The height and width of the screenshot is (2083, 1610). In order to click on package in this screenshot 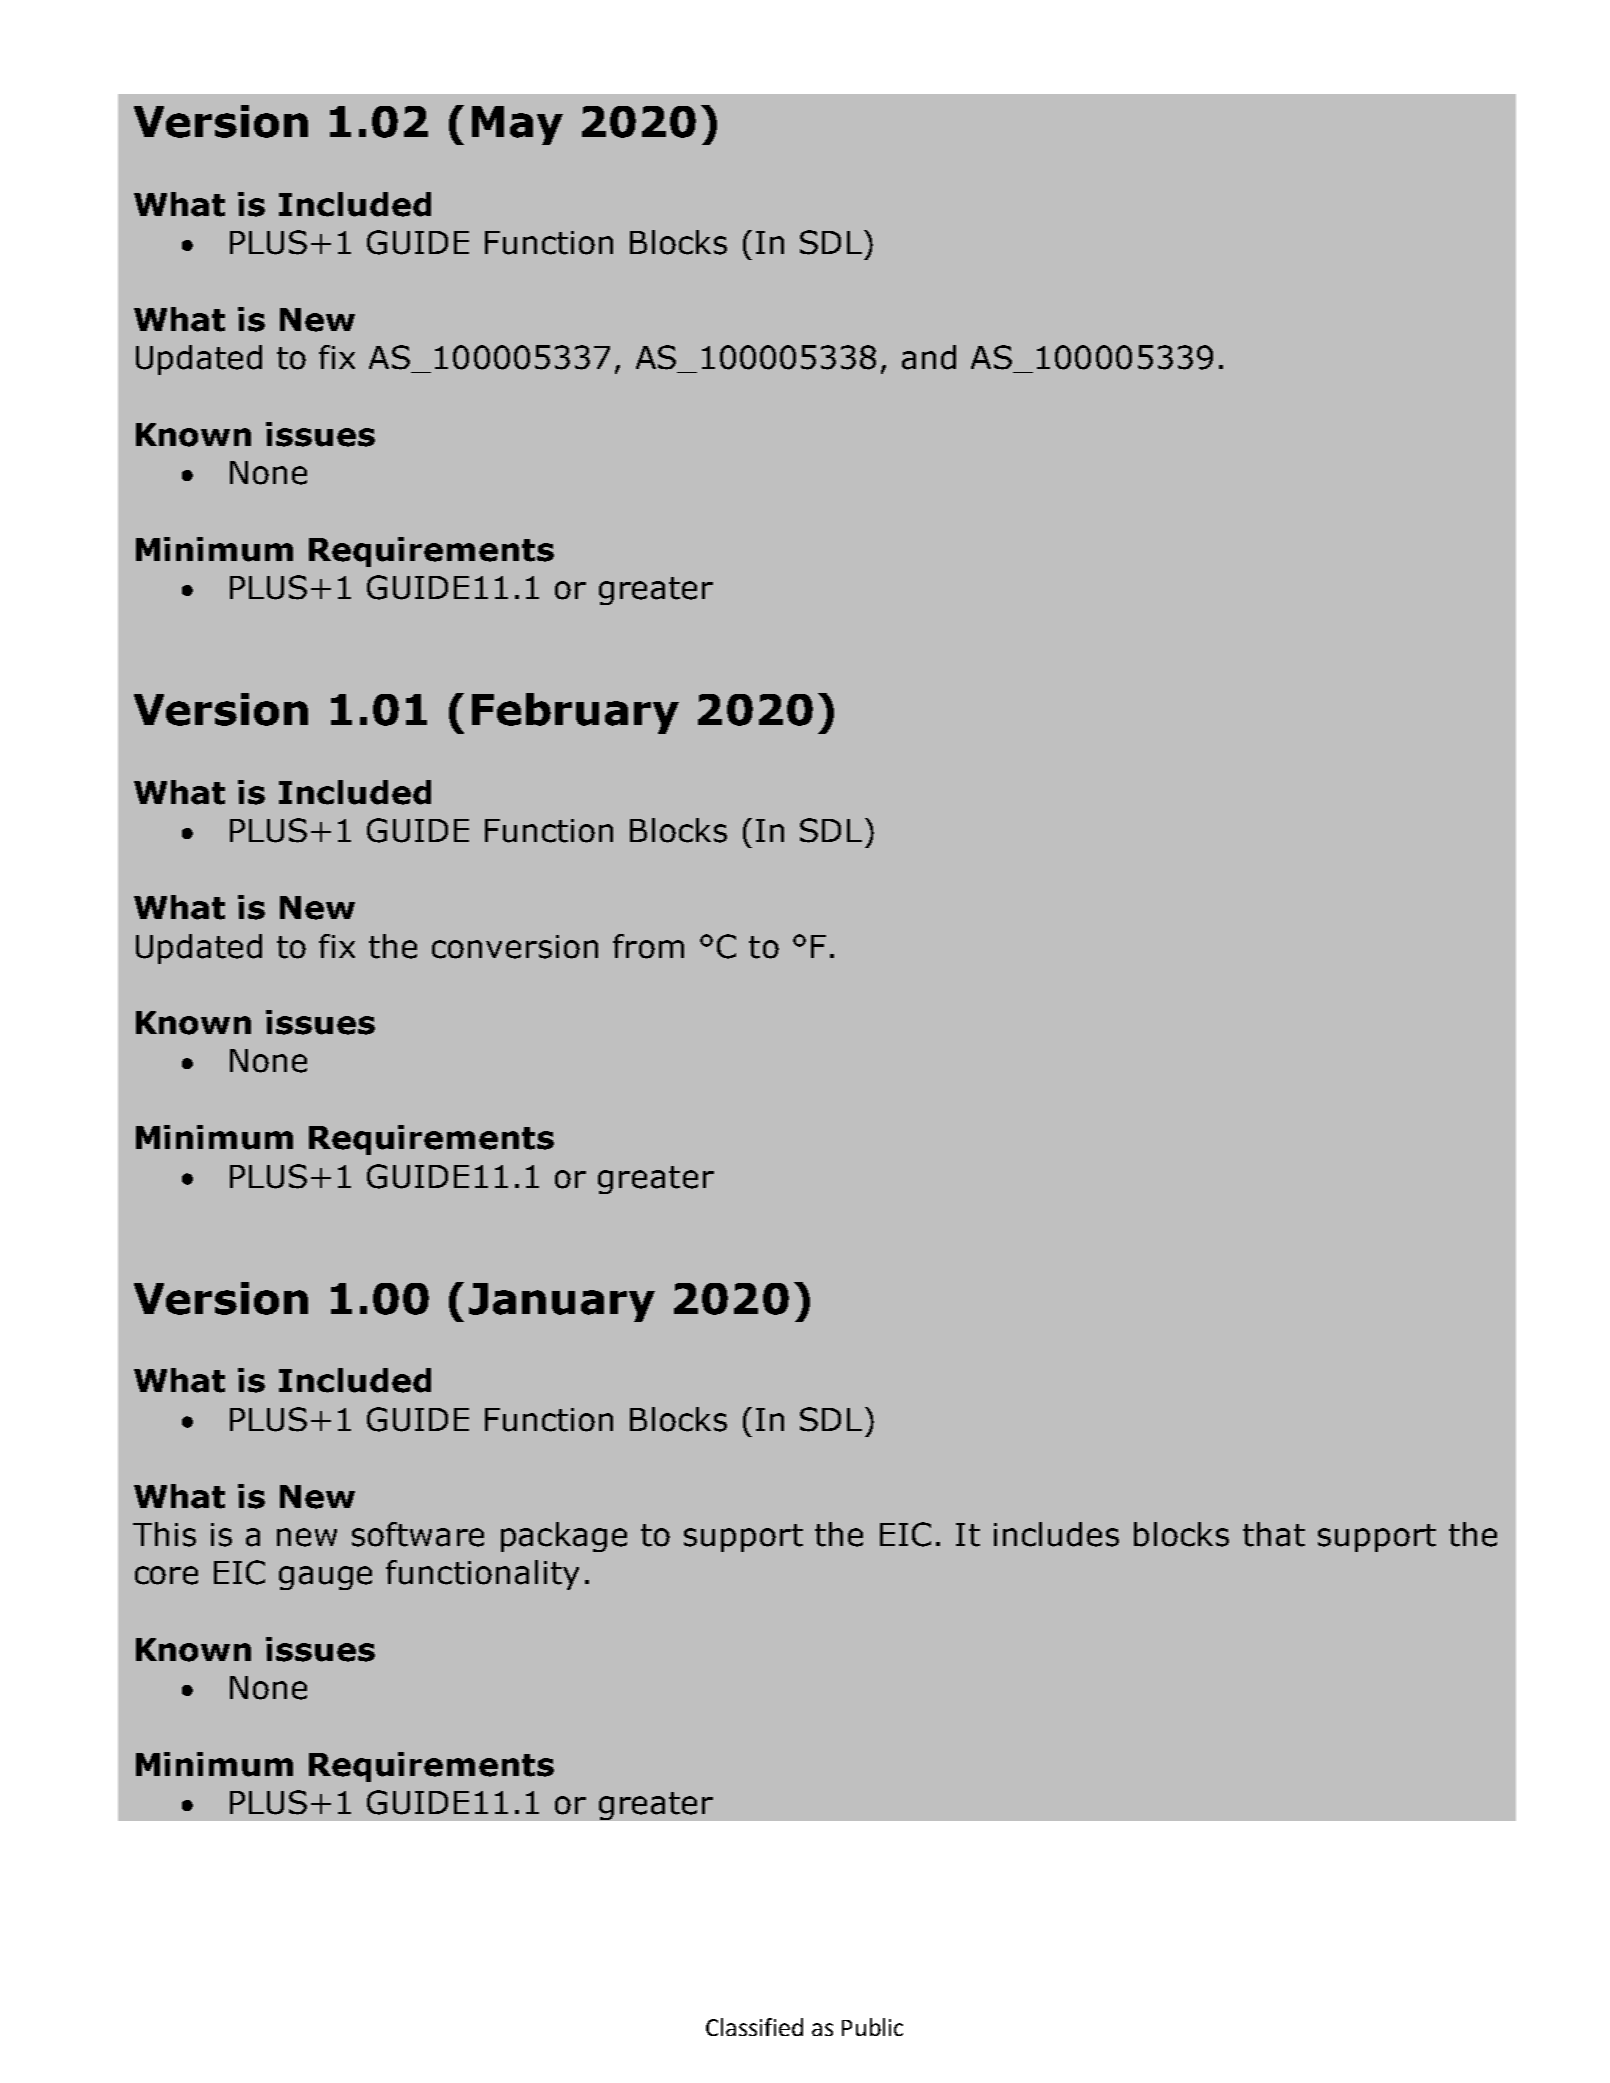, I will do `click(564, 1537)`.
